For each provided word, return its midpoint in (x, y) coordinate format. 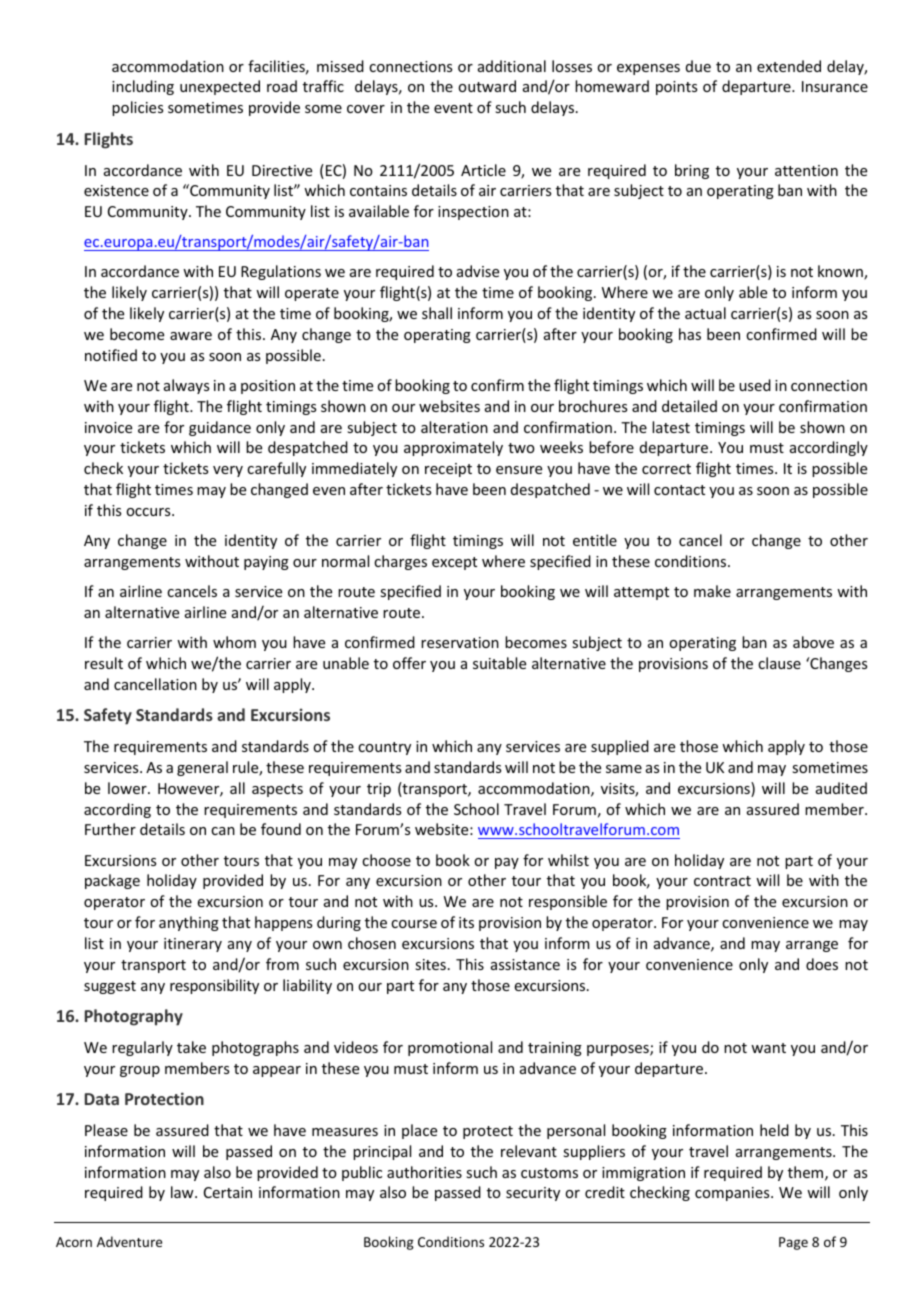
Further (110, 829)
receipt (448, 470)
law (183, 1192)
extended (789, 66)
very (228, 471)
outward (487, 86)
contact (679, 490)
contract (722, 881)
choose (386, 860)
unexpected (220, 87)
